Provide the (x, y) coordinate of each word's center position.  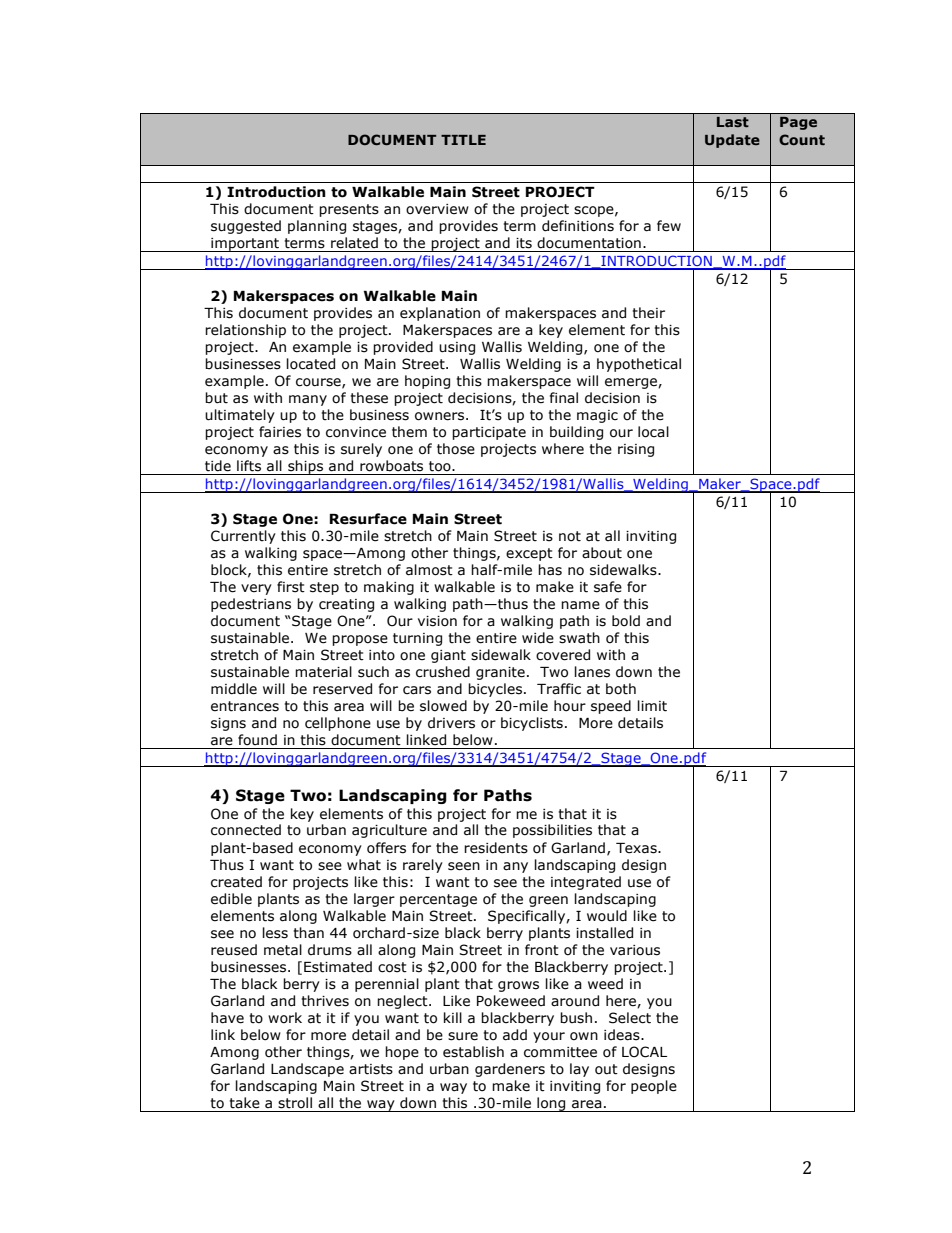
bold (626, 621)
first (291, 587)
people (654, 1087)
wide (538, 638)
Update (732, 141)
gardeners (510, 1070)
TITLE (463, 140)
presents (349, 210)
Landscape (307, 1070)
